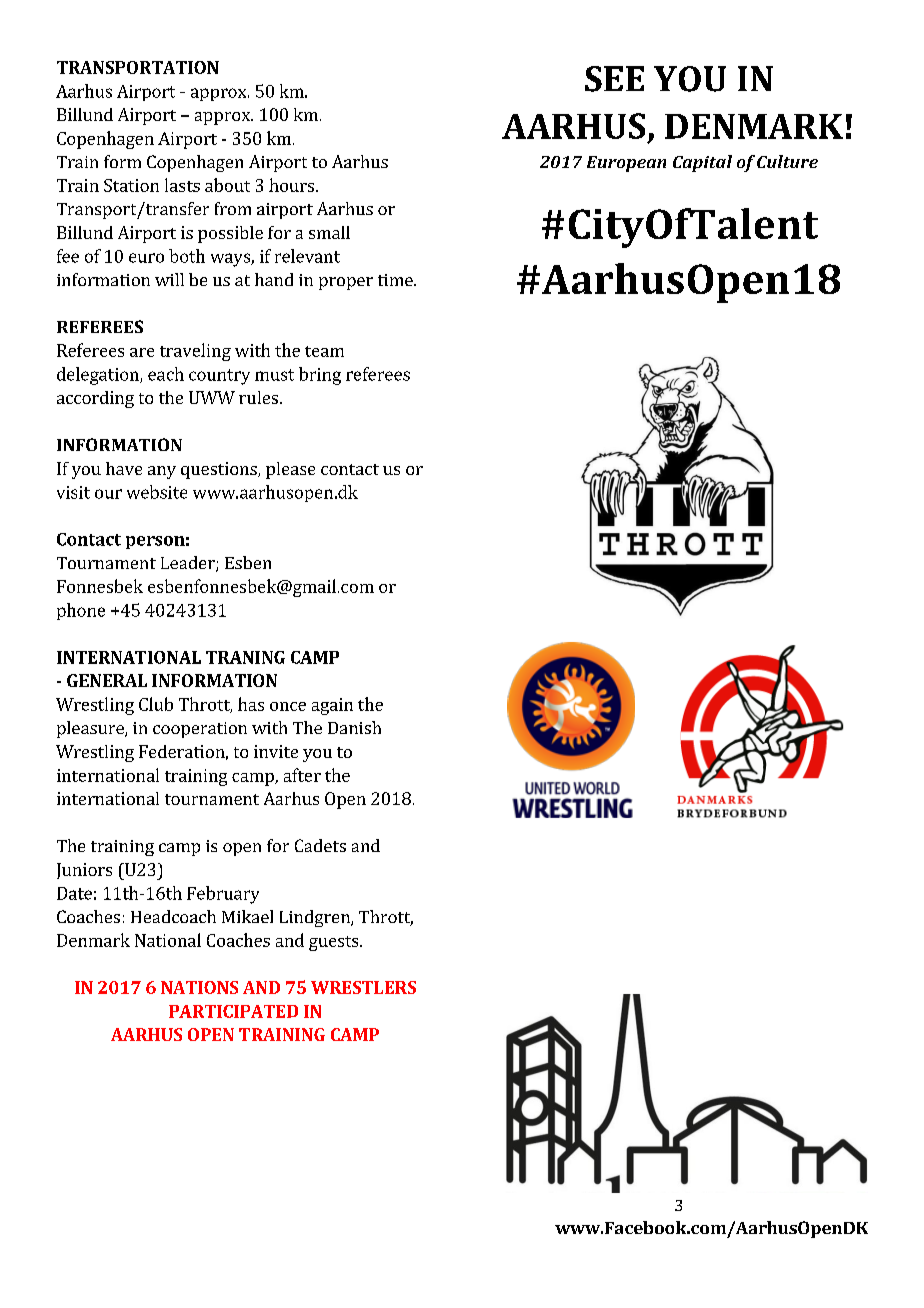 The width and height of the page is (924, 1308). Describe the element at coordinates (290, 470) in the page. I see `please` at that location.
